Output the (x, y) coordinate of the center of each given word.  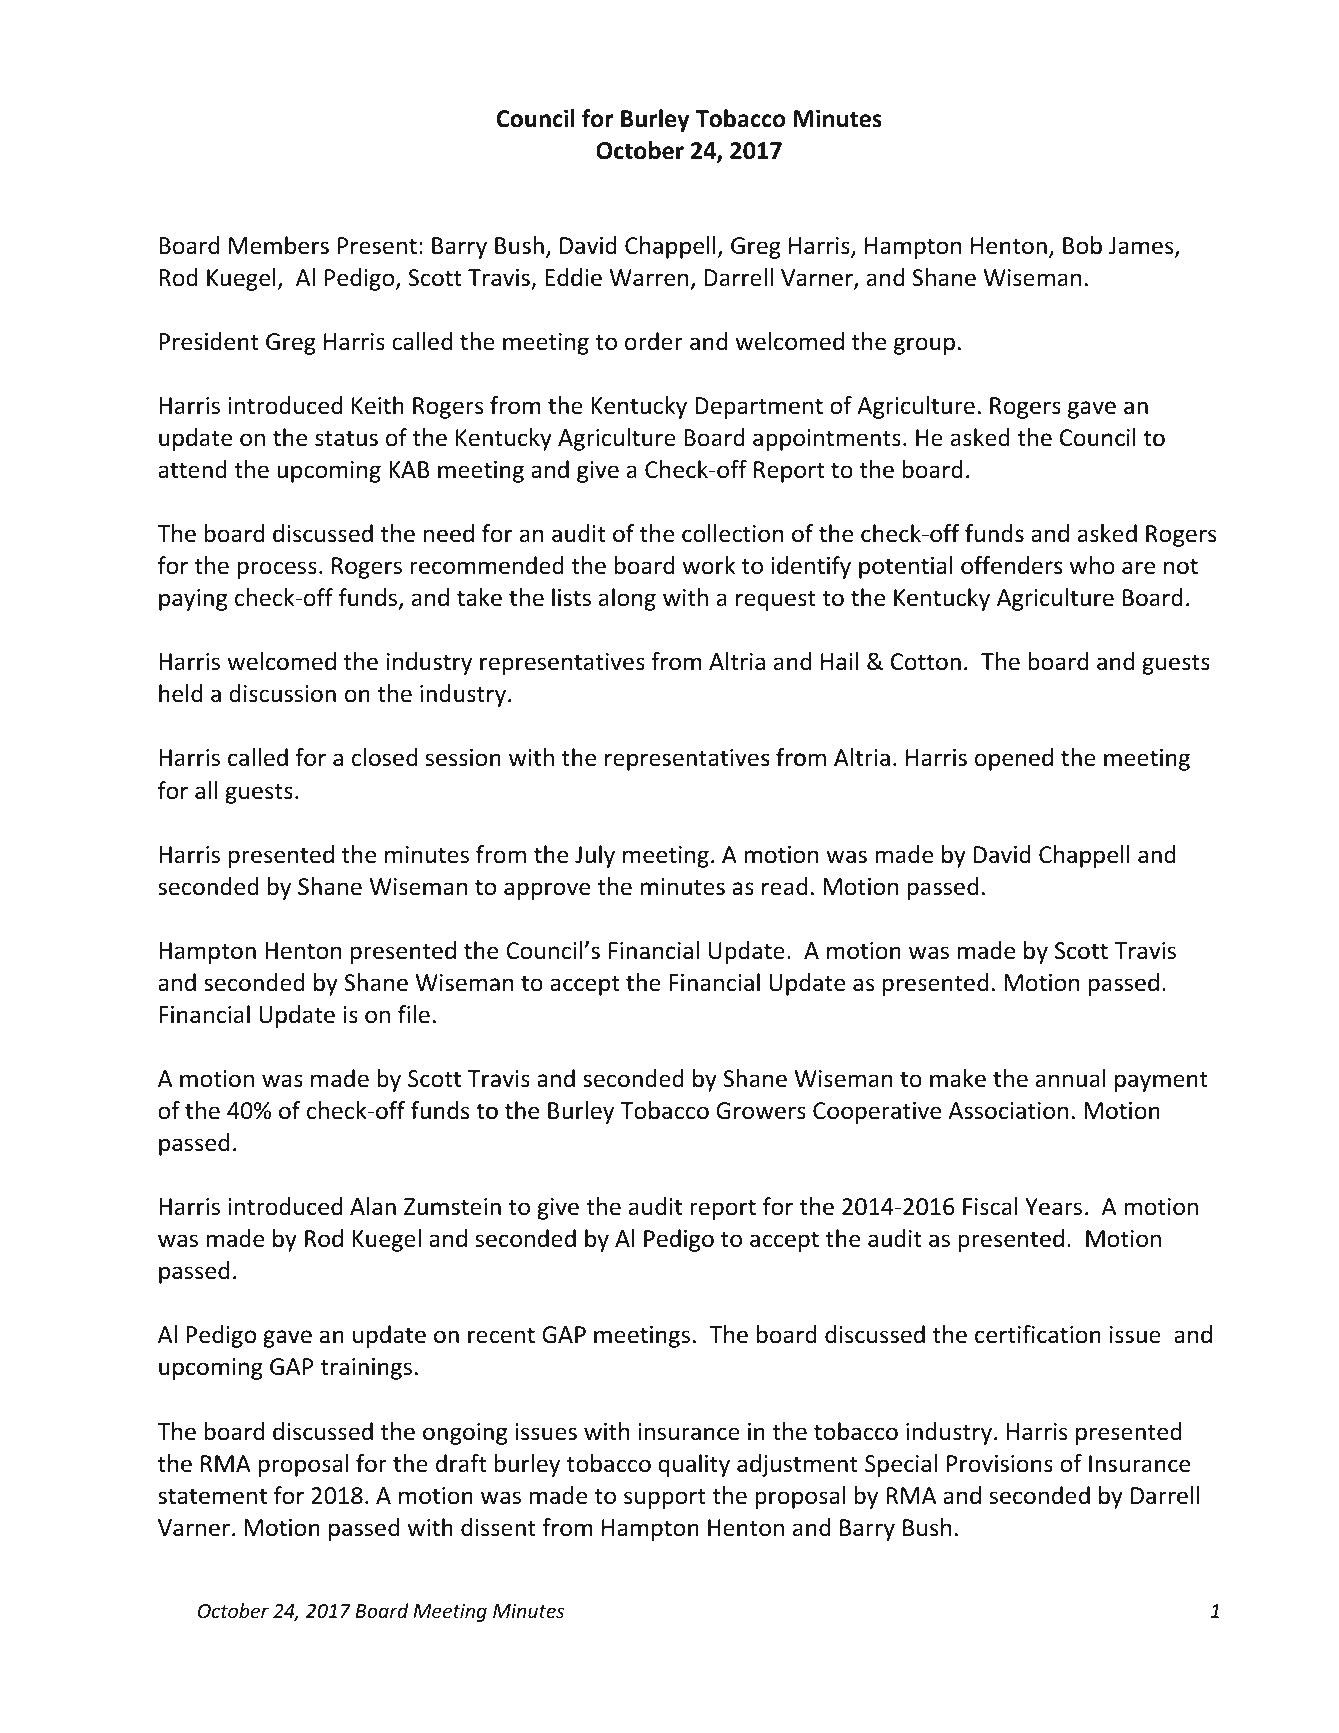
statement (212, 1496)
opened (1014, 759)
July (595, 856)
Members (279, 245)
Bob (1082, 245)
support (665, 1498)
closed (384, 757)
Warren (649, 278)
